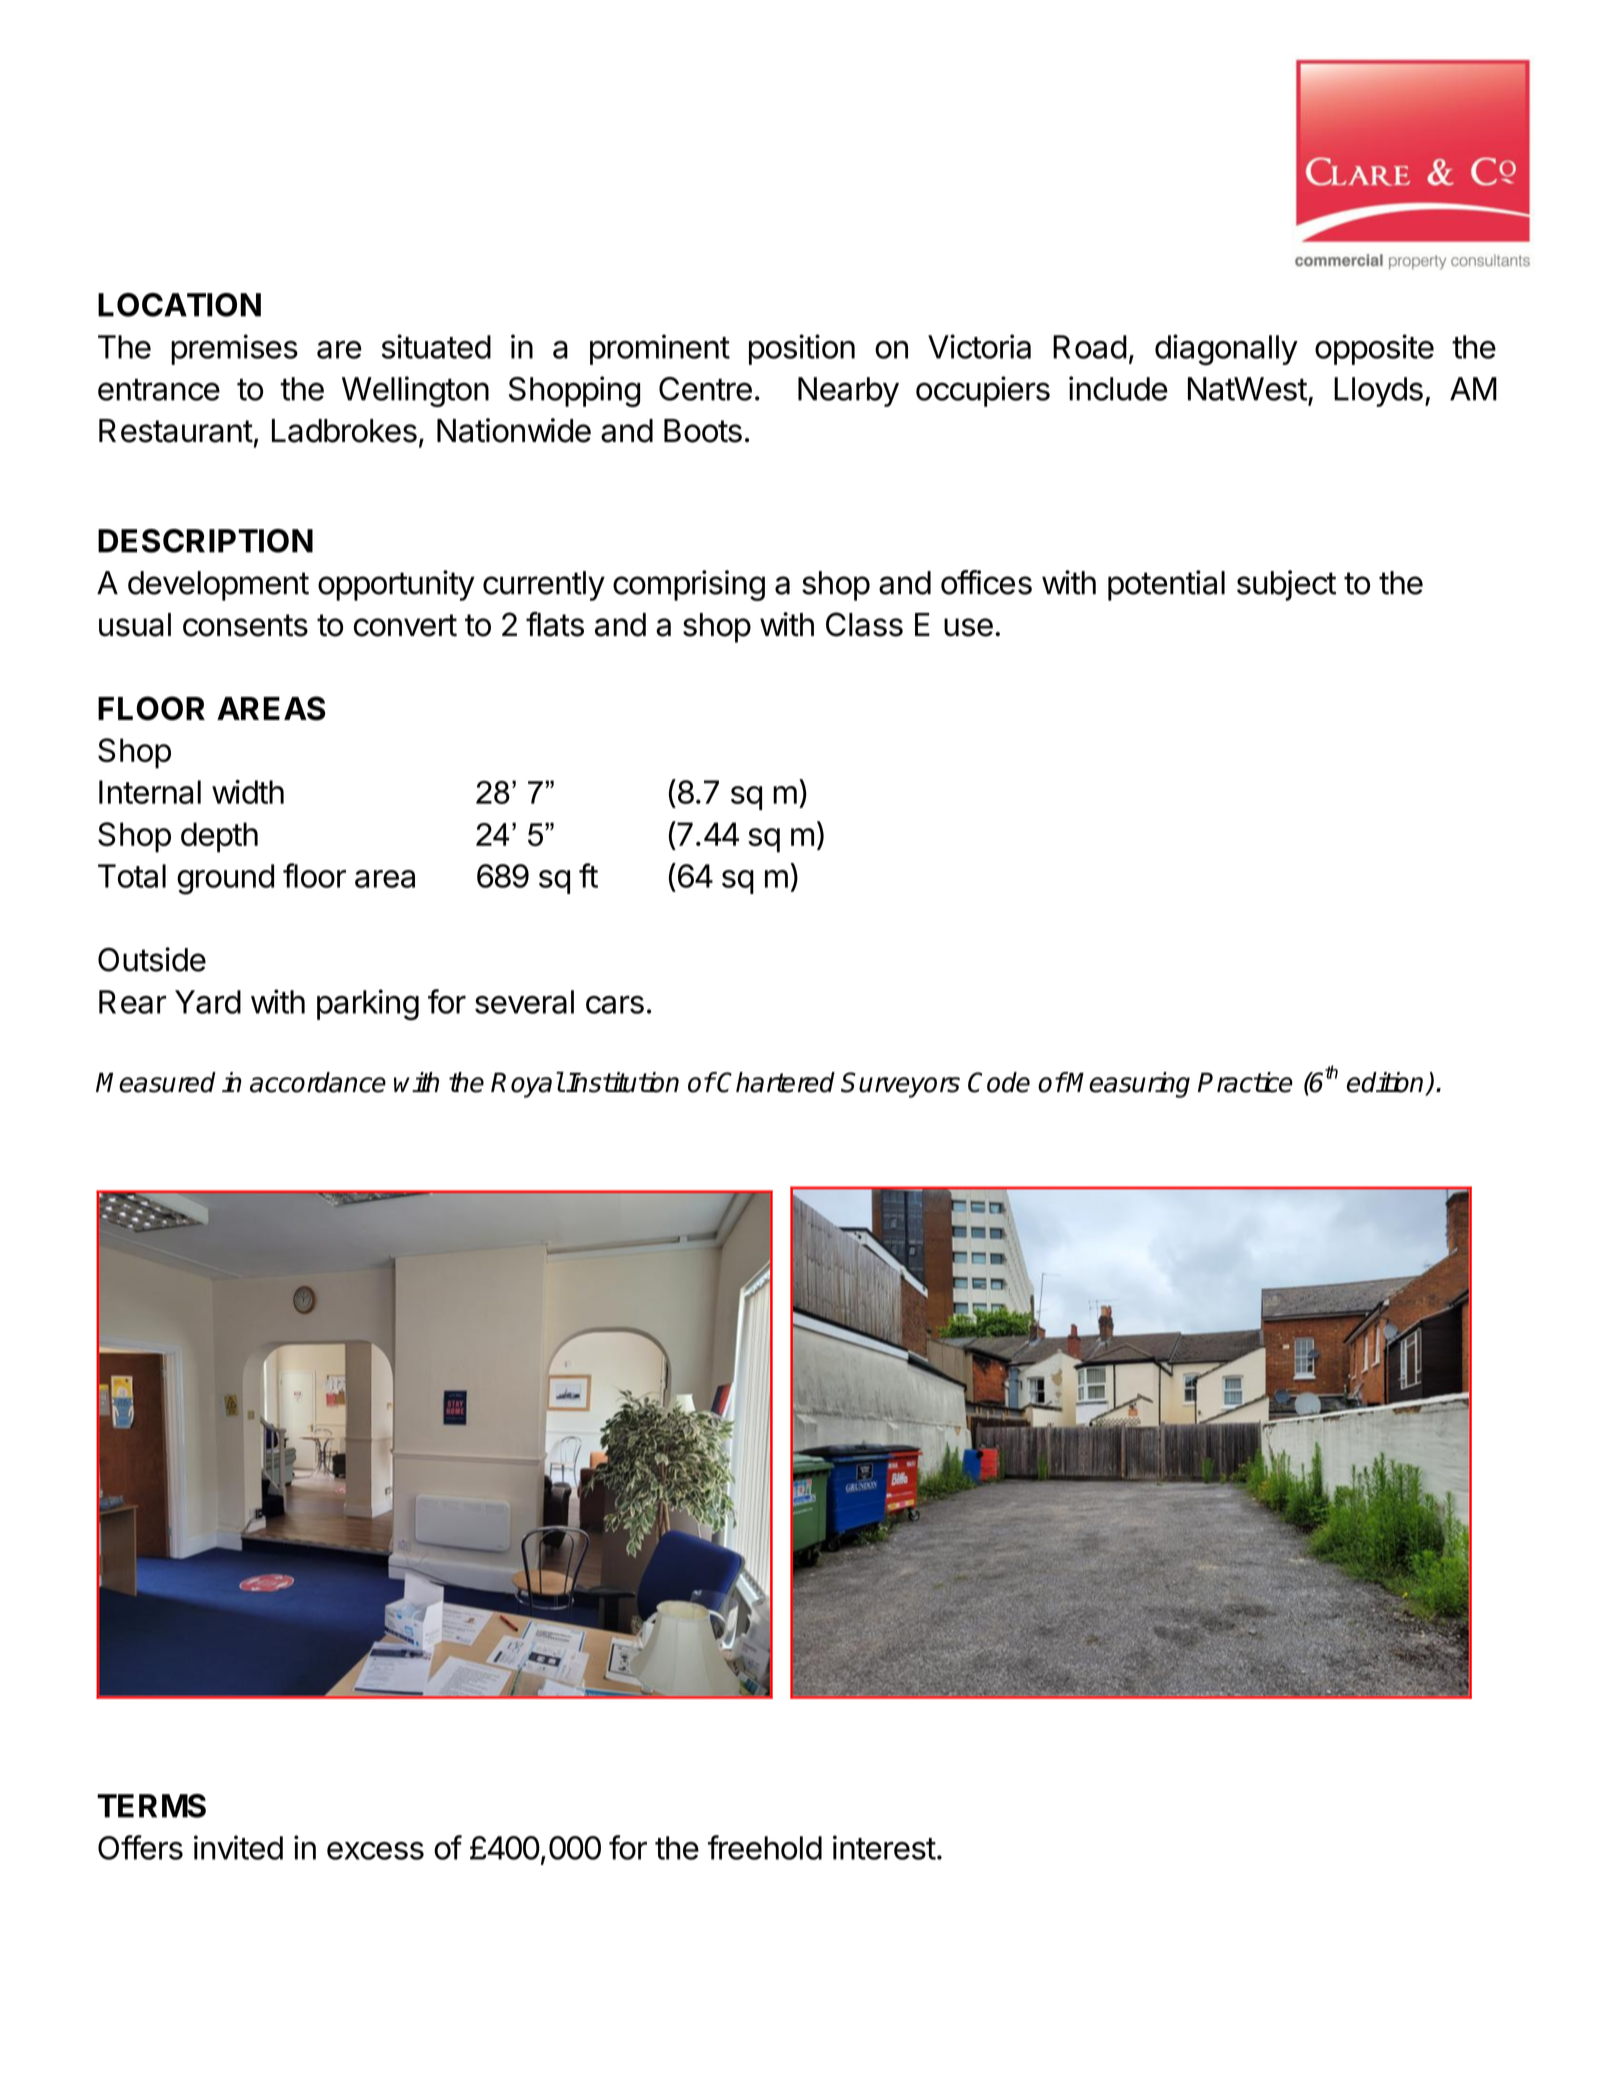  What do you see at coordinates (318, 1082) in the document?
I see `accordance` at bounding box center [318, 1082].
